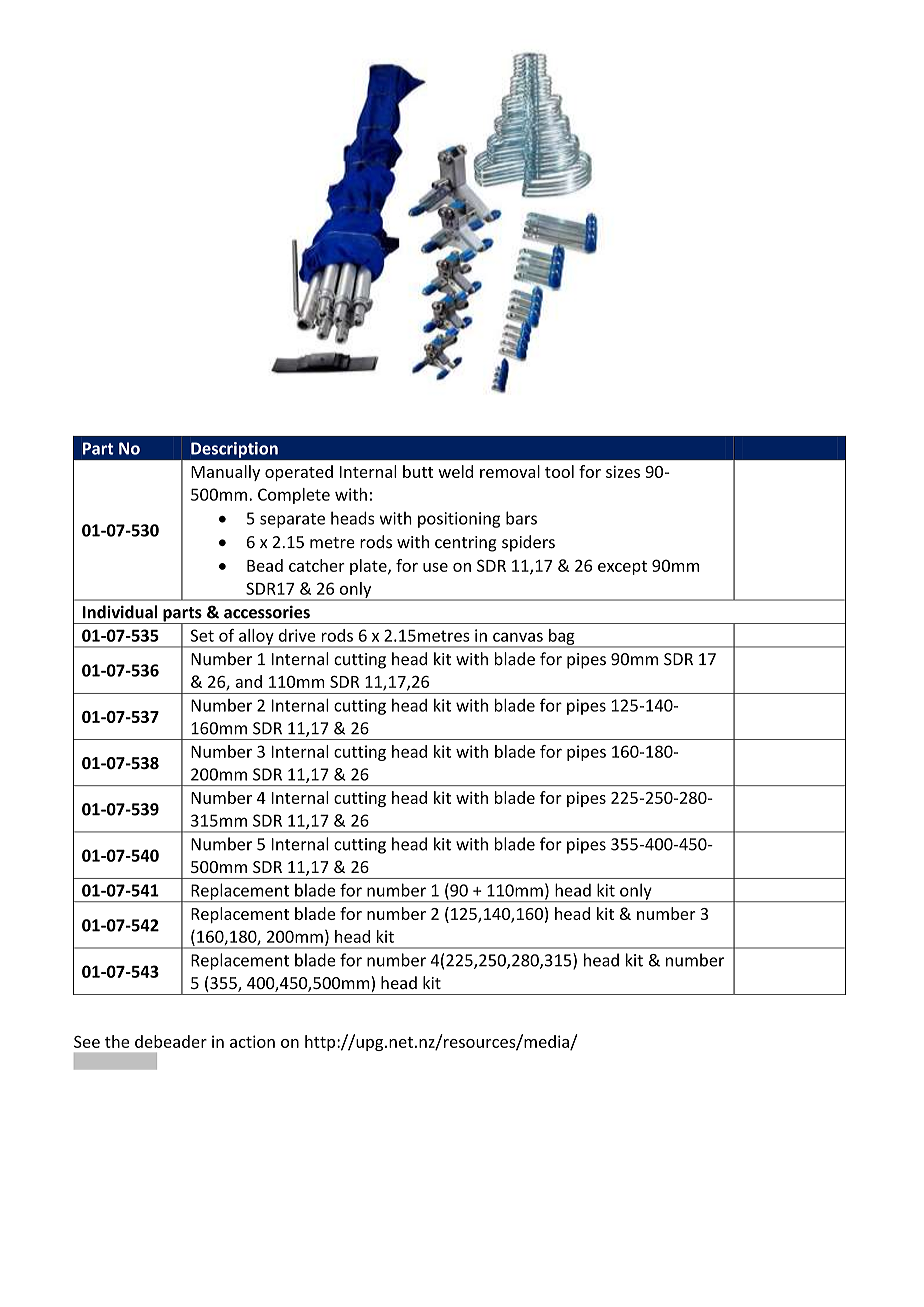 The image size is (924, 1307). I want to click on action, so click(252, 1041).
